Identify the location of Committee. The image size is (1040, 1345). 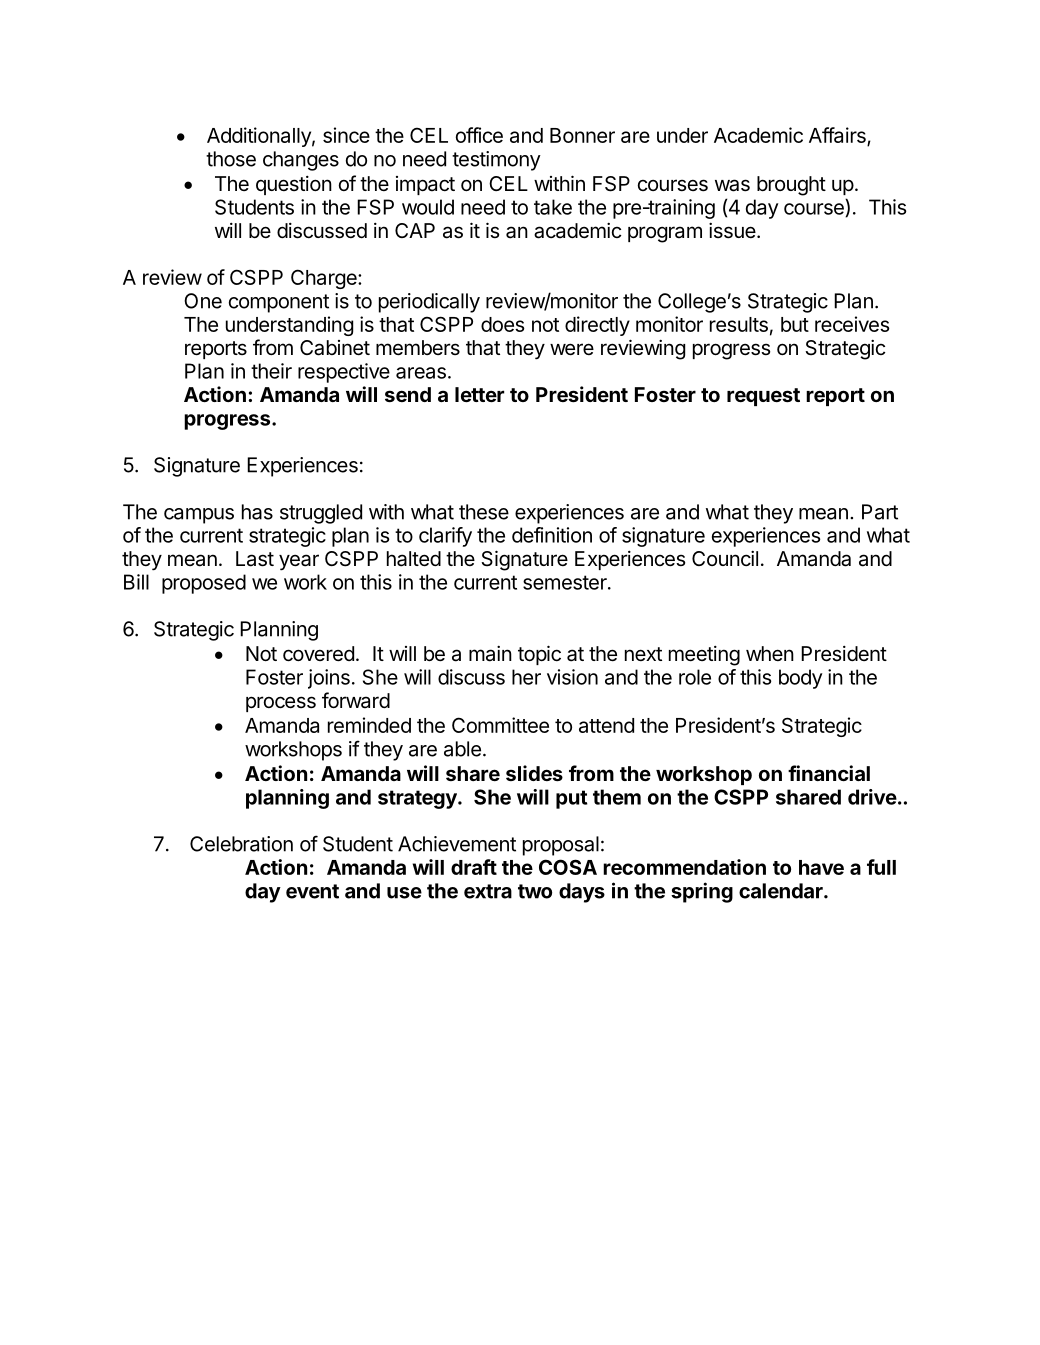
(500, 725).
